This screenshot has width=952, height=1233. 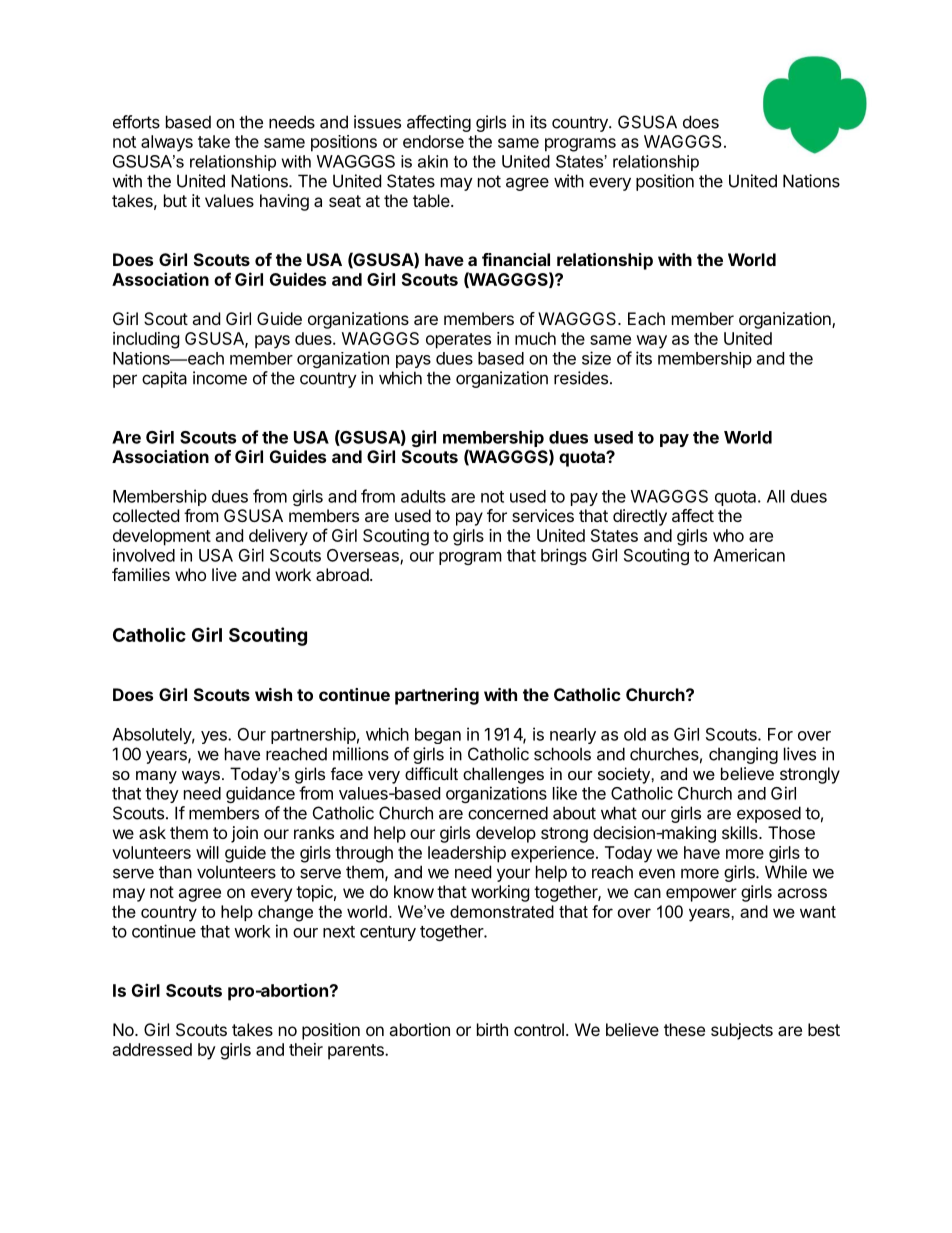 What do you see at coordinates (220, 378) in the screenshot?
I see `income` at bounding box center [220, 378].
